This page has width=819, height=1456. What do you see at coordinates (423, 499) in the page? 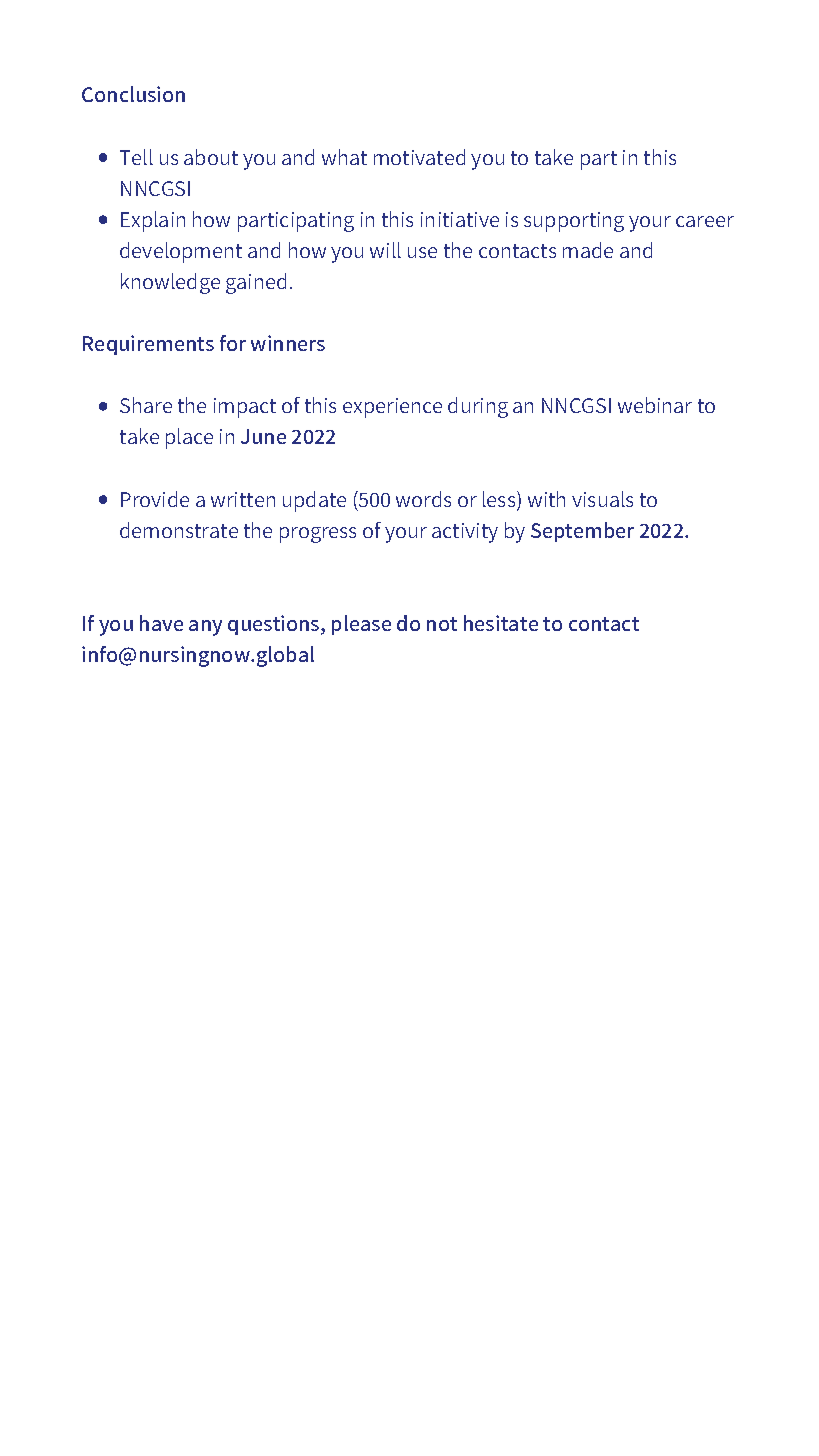
I see `words` at bounding box center [423, 499].
